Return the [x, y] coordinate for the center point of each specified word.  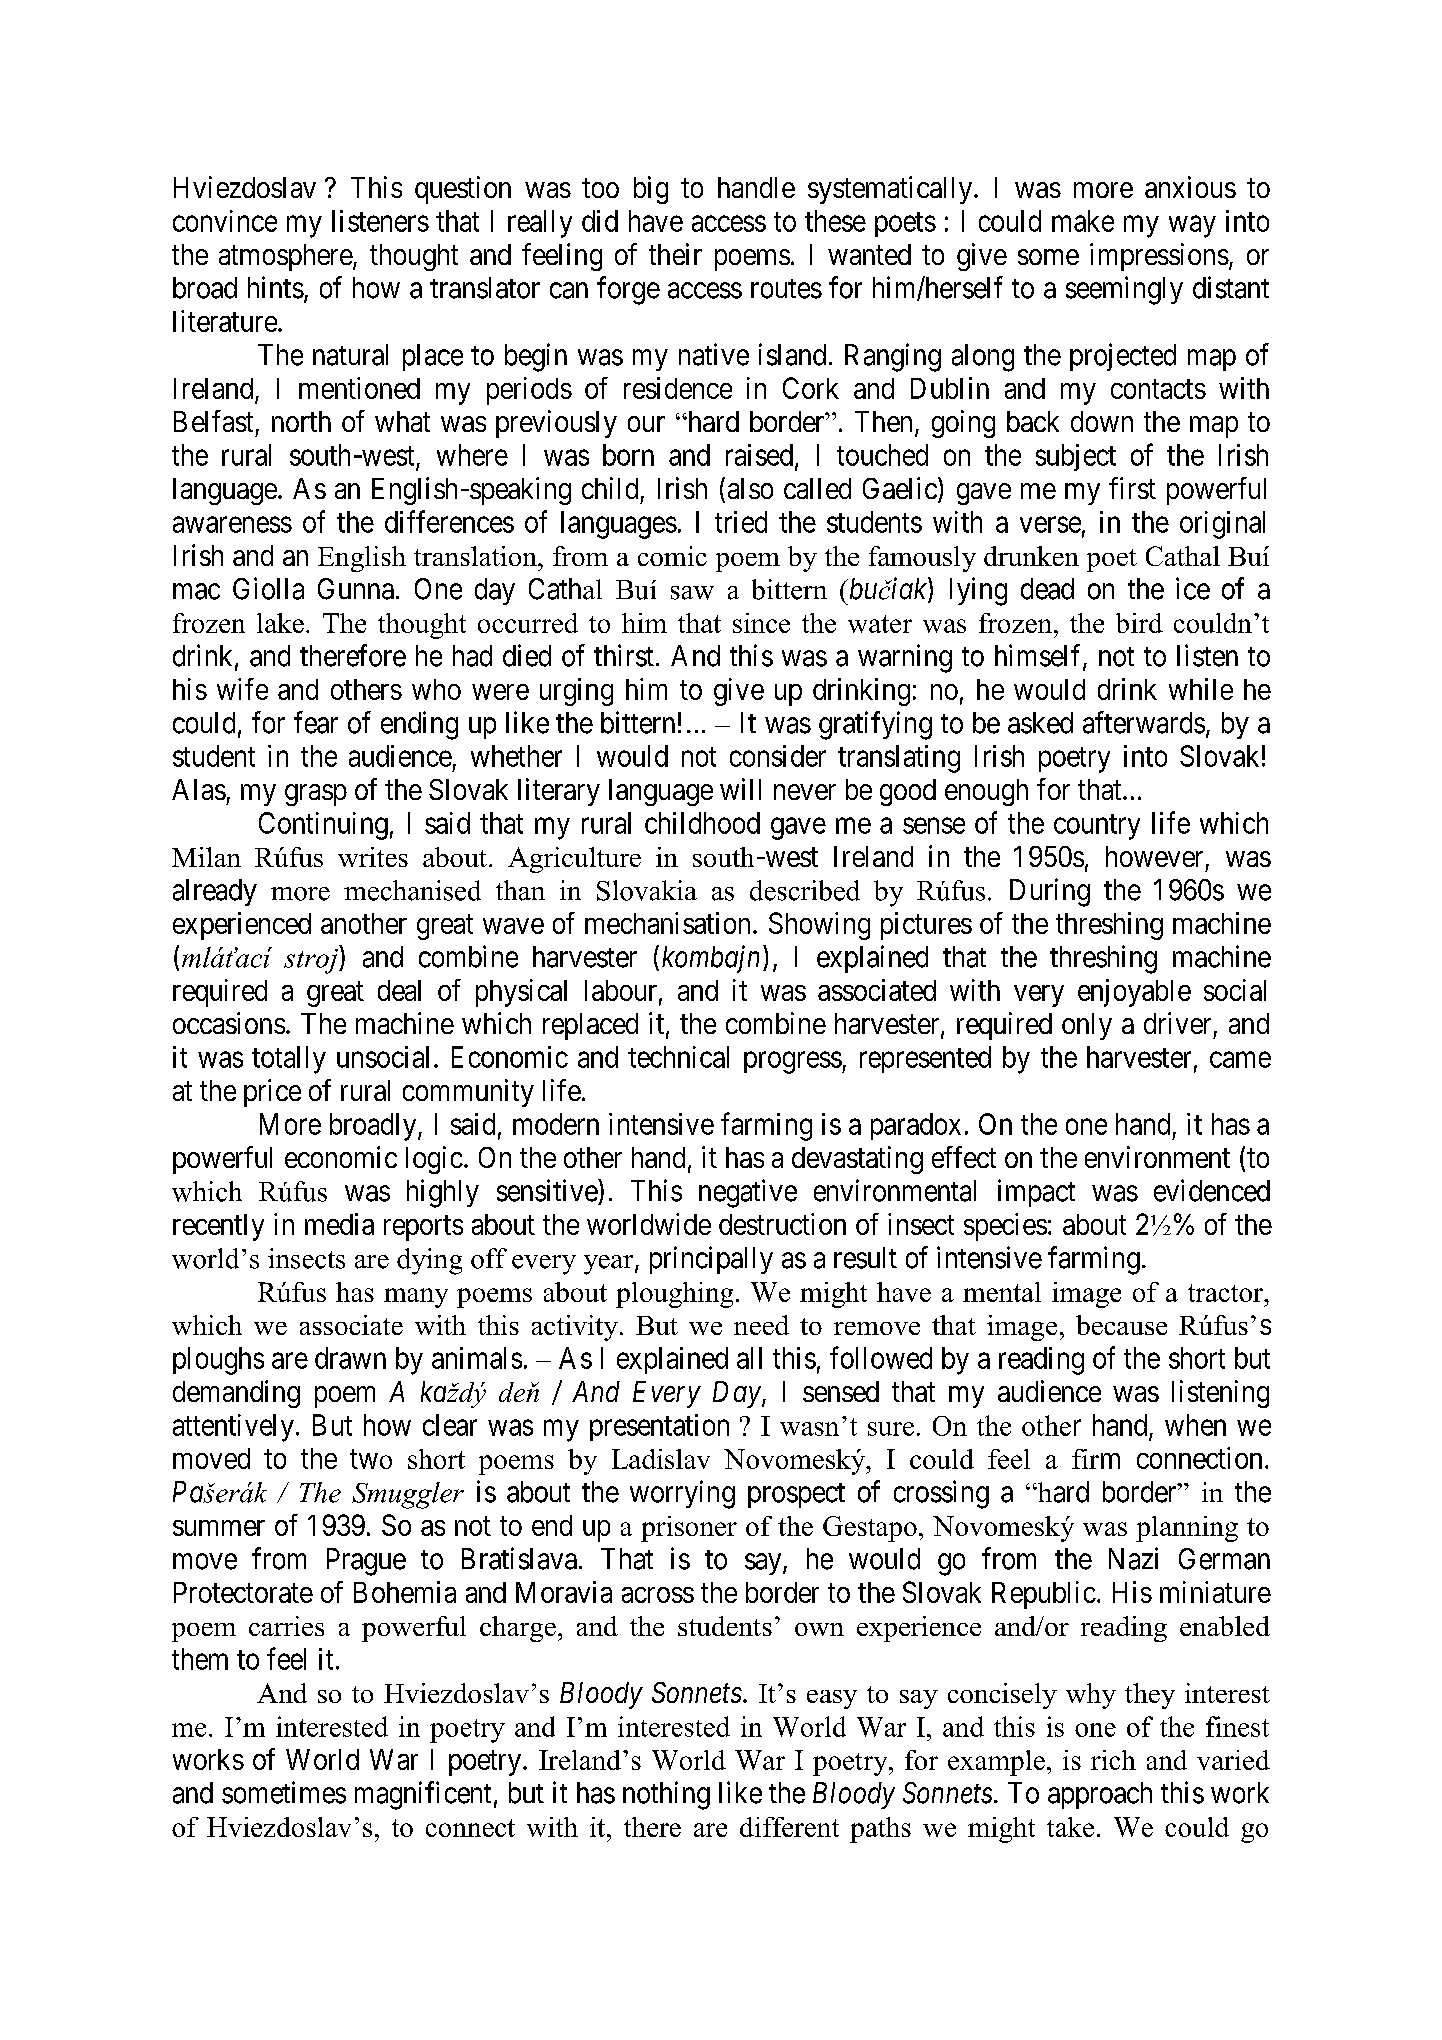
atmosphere [286, 257]
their [675, 254]
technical [678, 1057]
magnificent [423, 1795]
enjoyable [1134, 993]
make [1083, 221]
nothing [666, 1795]
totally [289, 1060]
